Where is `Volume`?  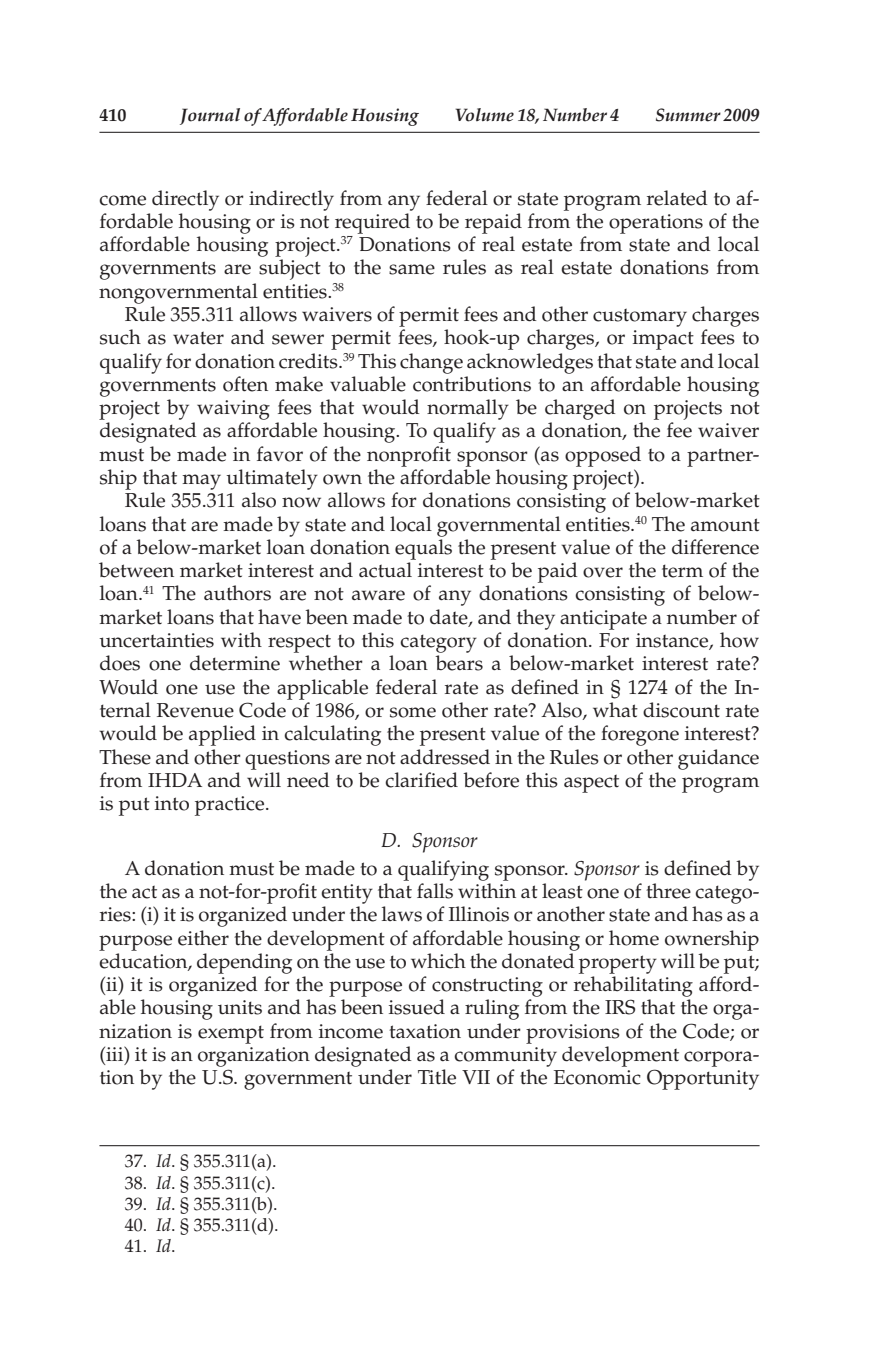 Volume is located at coordinates (484, 115).
